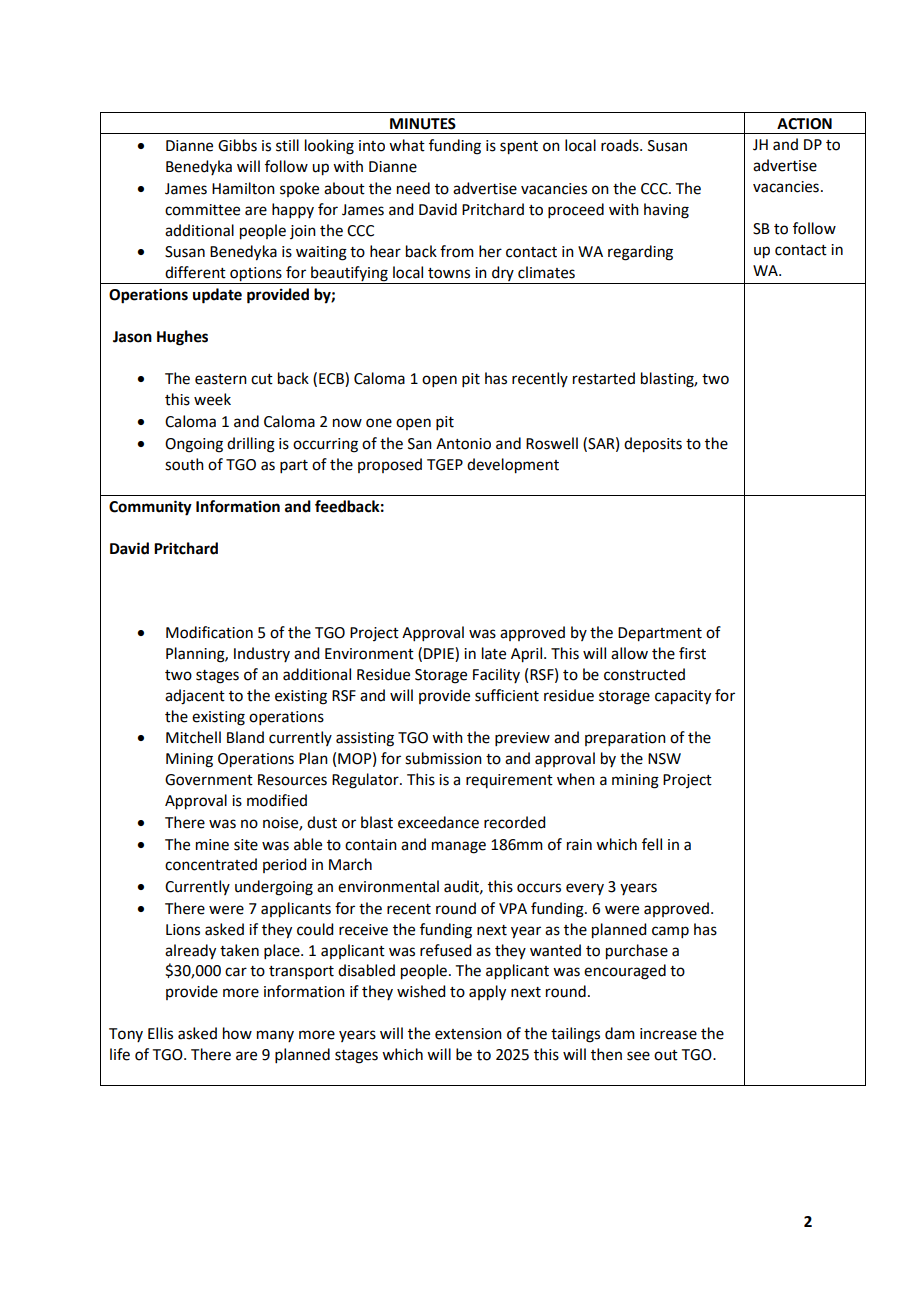  Describe the element at coordinates (237, 145) in the page. I see `Gibbs` at that location.
